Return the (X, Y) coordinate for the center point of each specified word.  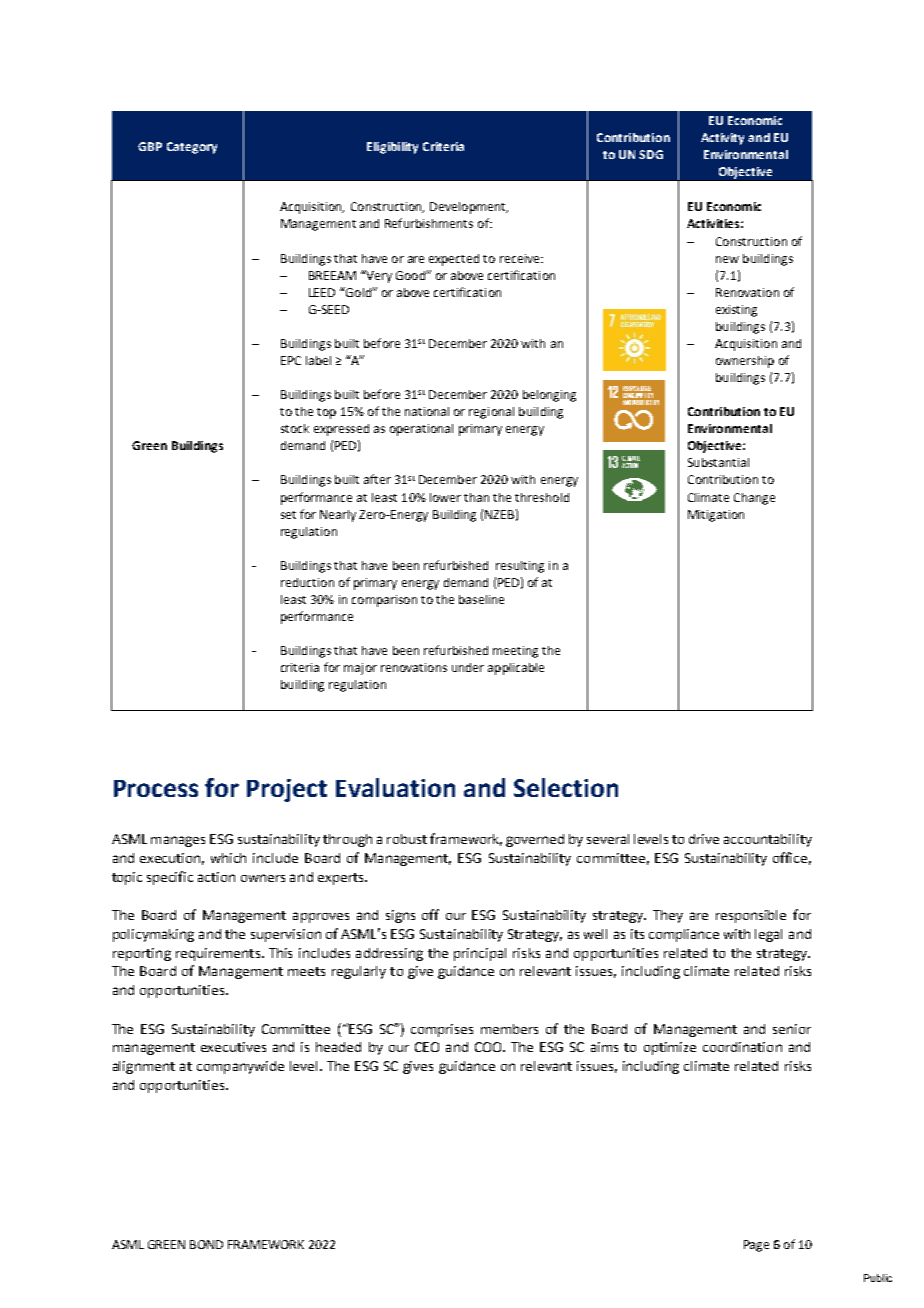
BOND (206, 1244)
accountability (768, 840)
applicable (516, 669)
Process (156, 788)
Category (192, 148)
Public (878, 1278)
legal (768, 935)
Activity (722, 139)
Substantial (718, 462)
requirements (219, 954)
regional (491, 413)
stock (295, 428)
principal (480, 954)
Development (469, 208)
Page (756, 1246)
